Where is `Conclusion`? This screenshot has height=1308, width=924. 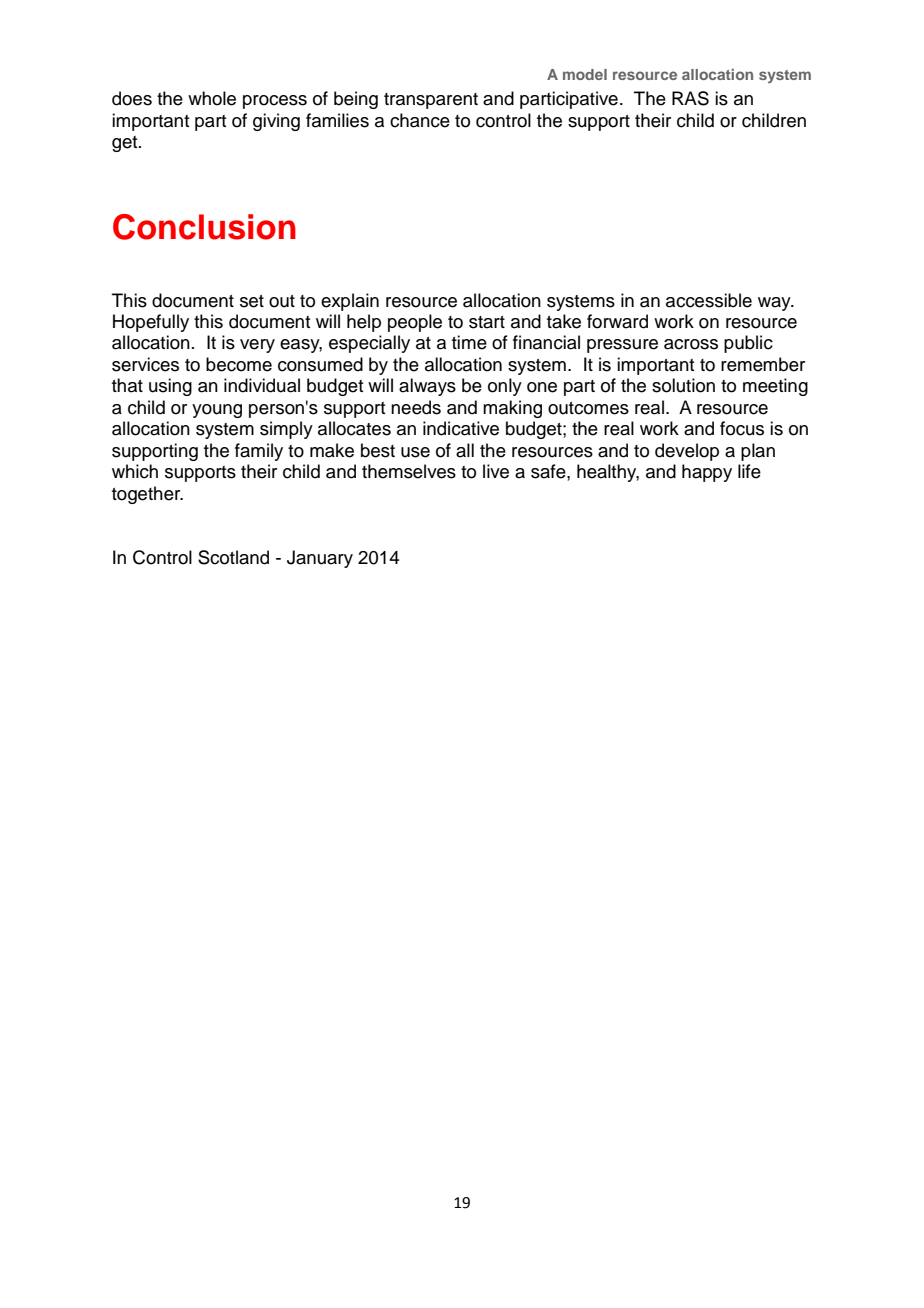
Conclusion is located at coordinates (204, 227).
